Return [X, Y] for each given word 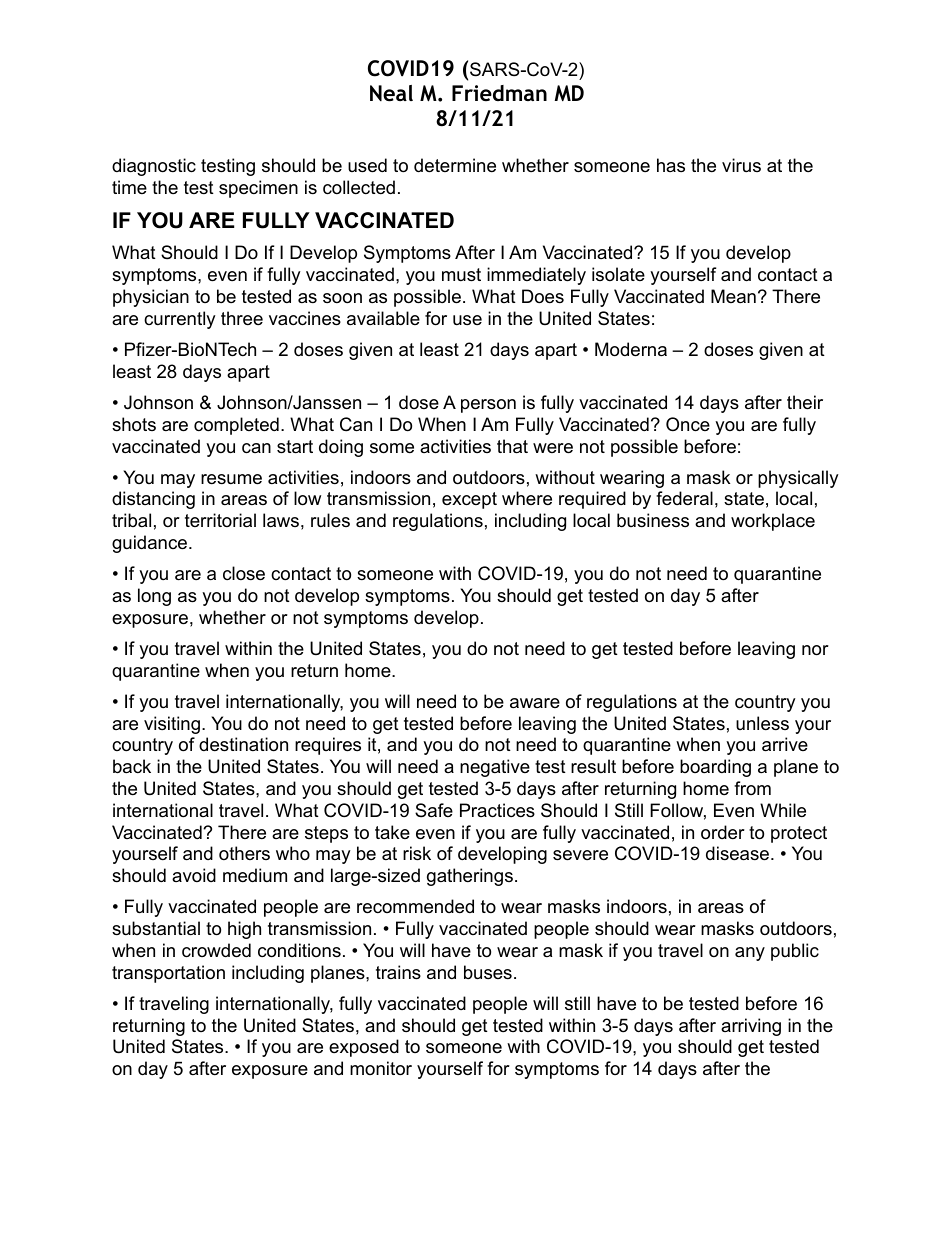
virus [741, 165]
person [488, 406]
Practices [497, 810]
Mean [733, 296]
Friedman [499, 93]
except [469, 500]
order [723, 832]
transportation [168, 974]
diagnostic [154, 167]
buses [488, 972]
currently [180, 320]
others [244, 853]
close [244, 573]
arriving [751, 1027]
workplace [773, 522]
